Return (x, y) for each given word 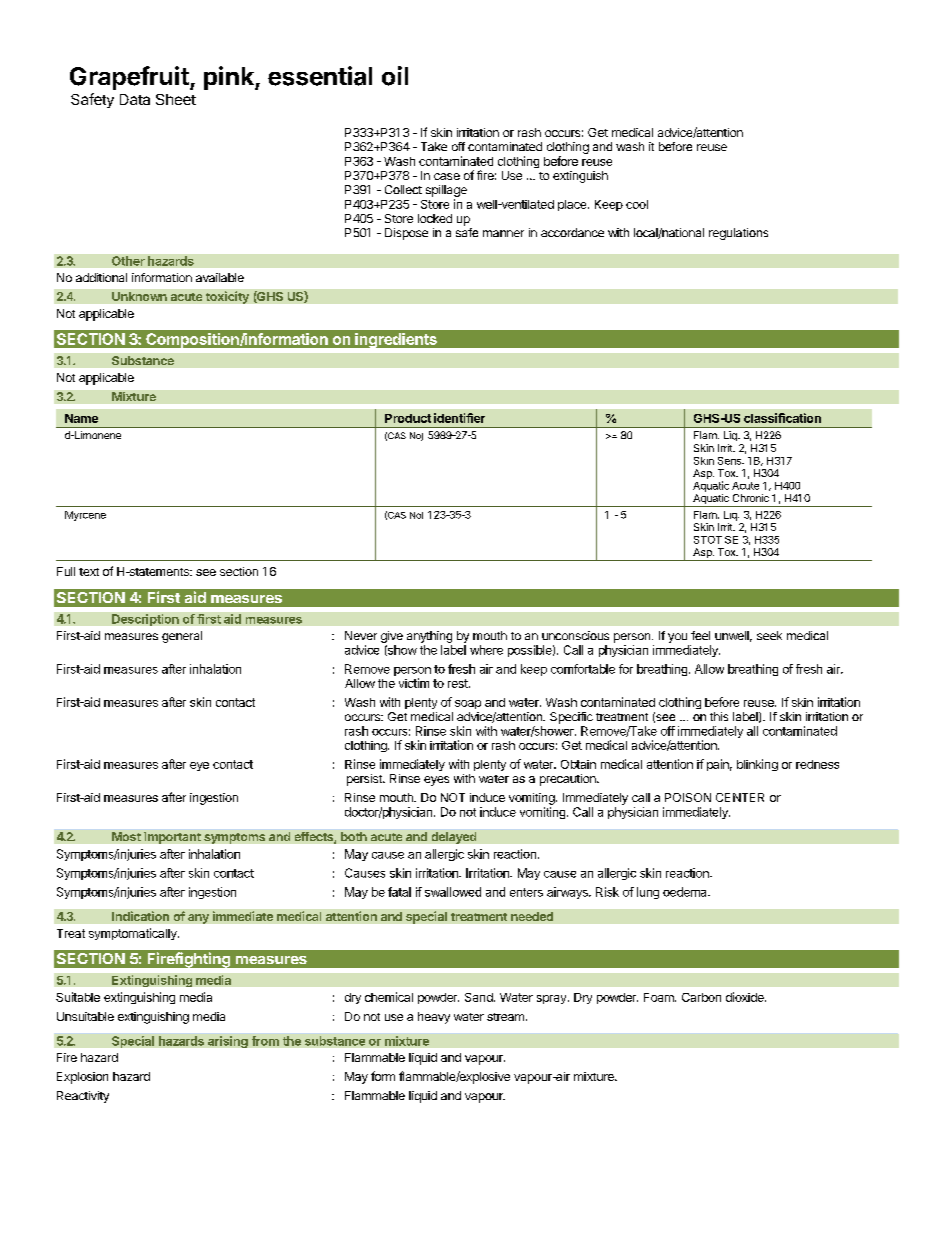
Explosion (82, 1078)
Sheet (176, 99)
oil (395, 76)
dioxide (746, 997)
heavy (434, 1018)
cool (637, 204)
